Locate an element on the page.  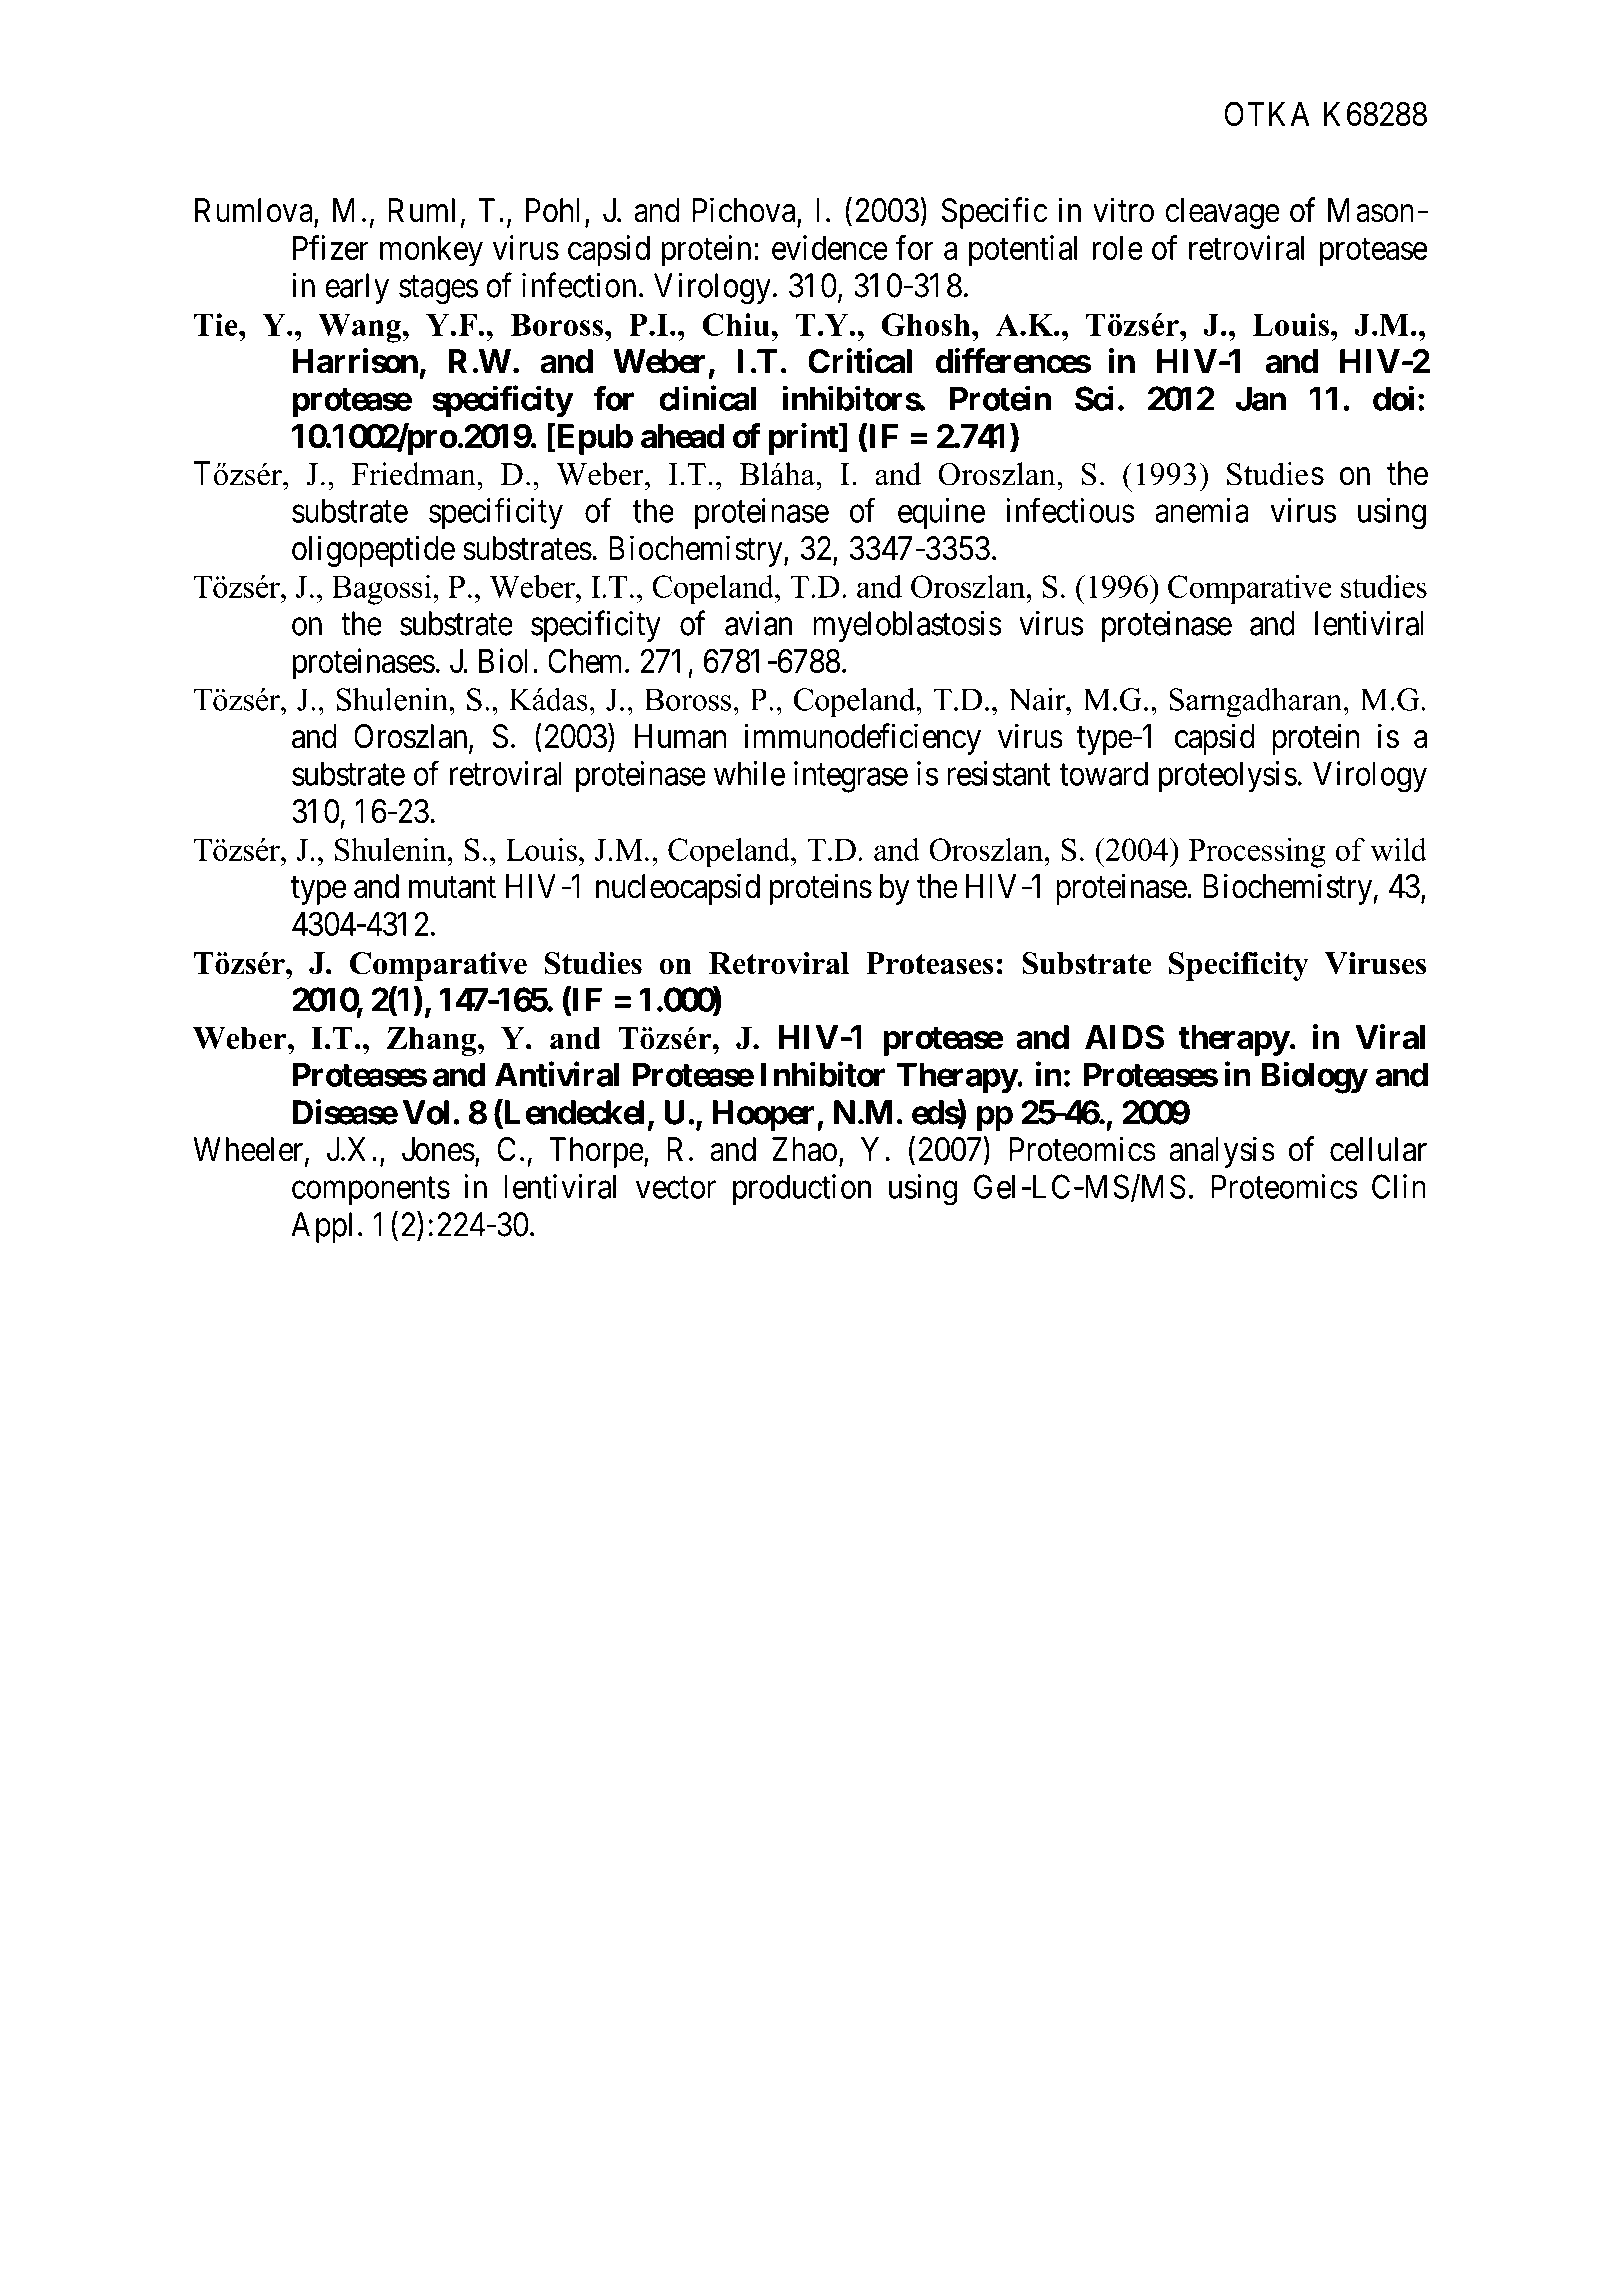
components is located at coordinates (371, 1191).
